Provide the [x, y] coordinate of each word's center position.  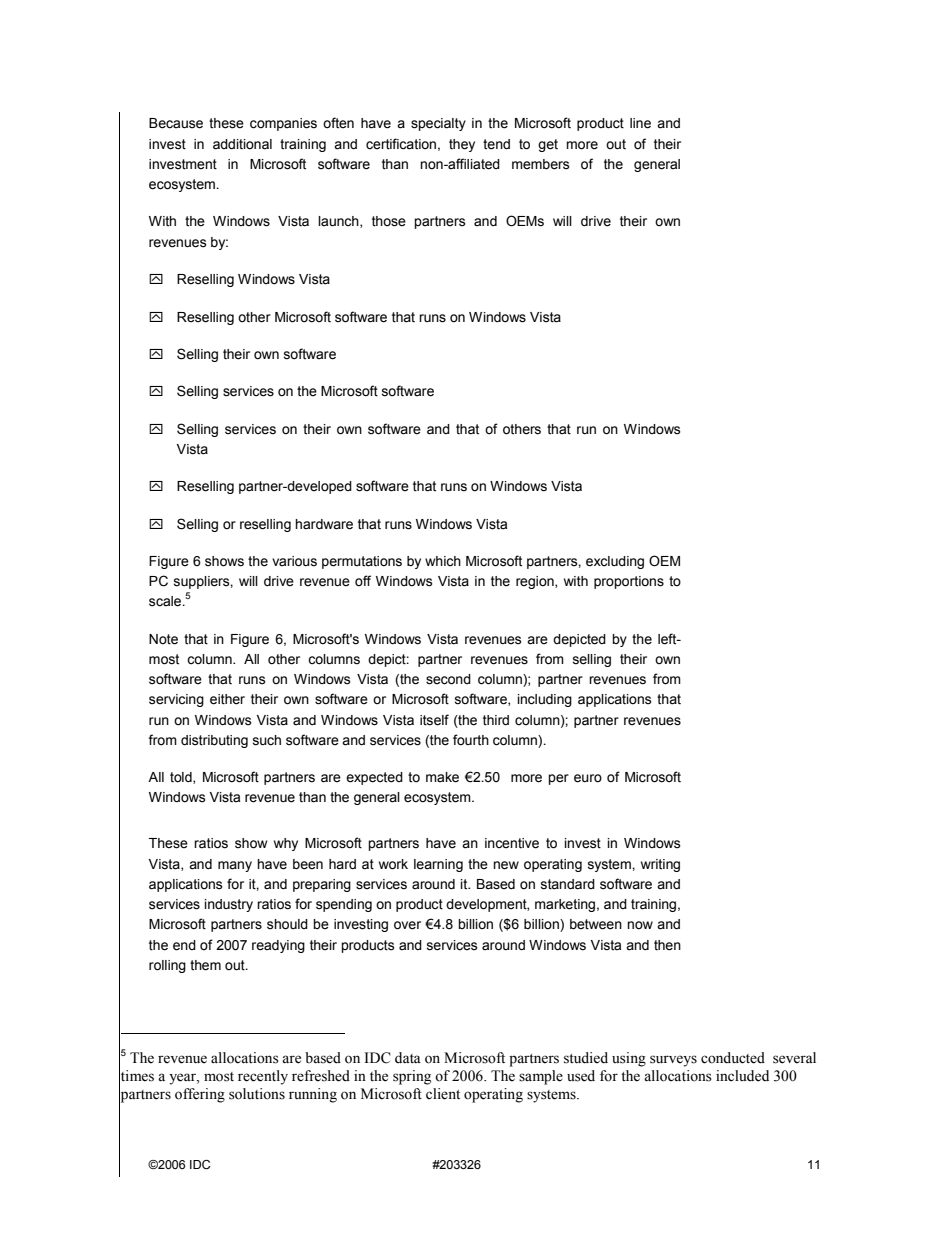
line [640, 123]
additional [242, 144]
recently [263, 1077]
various [294, 561]
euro [588, 778]
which [443, 561]
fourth [471, 740]
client [443, 1094]
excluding [615, 562]
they [462, 145]
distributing [214, 741]
